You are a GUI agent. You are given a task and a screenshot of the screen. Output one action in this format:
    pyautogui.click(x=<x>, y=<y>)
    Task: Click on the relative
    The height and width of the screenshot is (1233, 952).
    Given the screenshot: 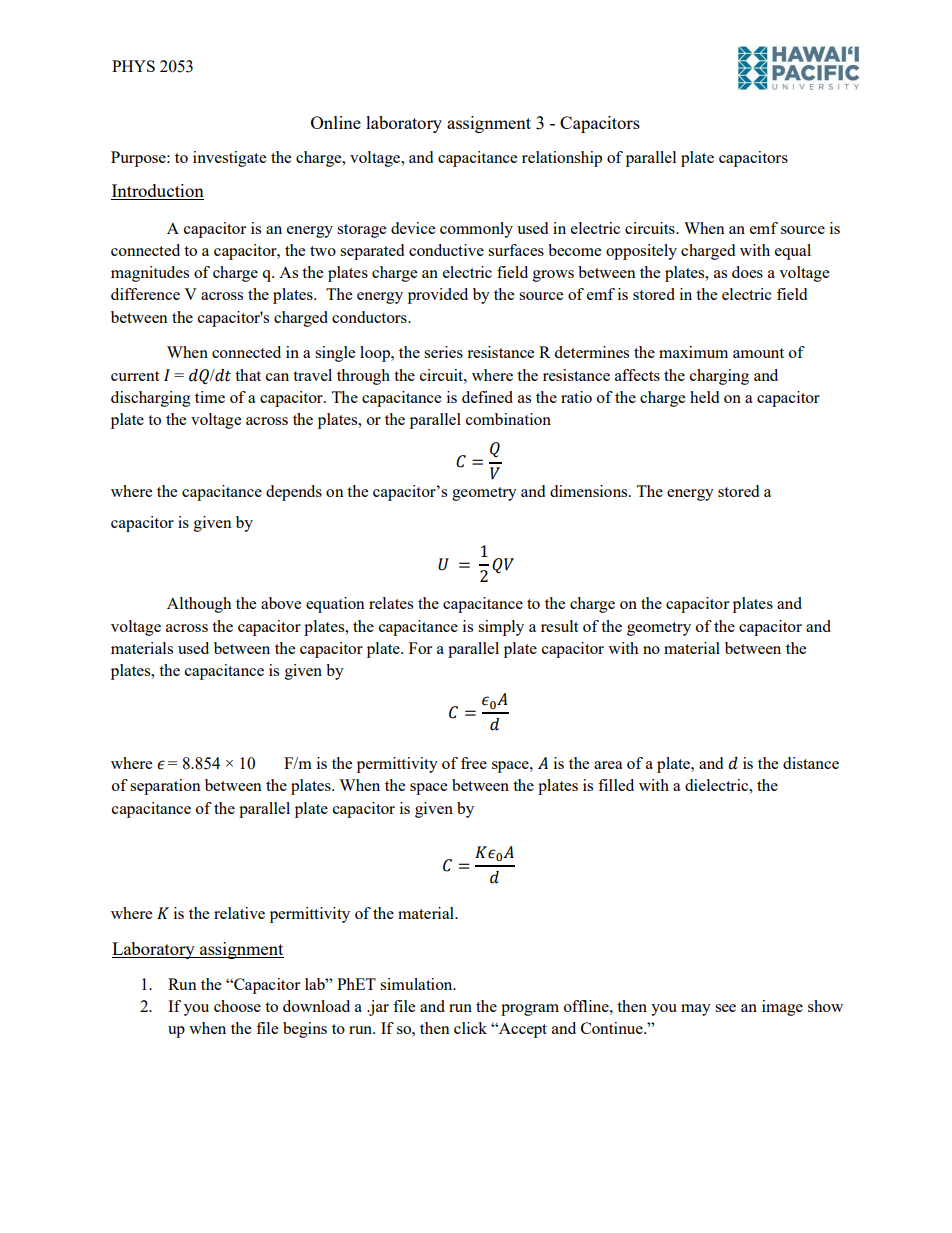 What is the action you would take?
    pyautogui.click(x=239, y=913)
